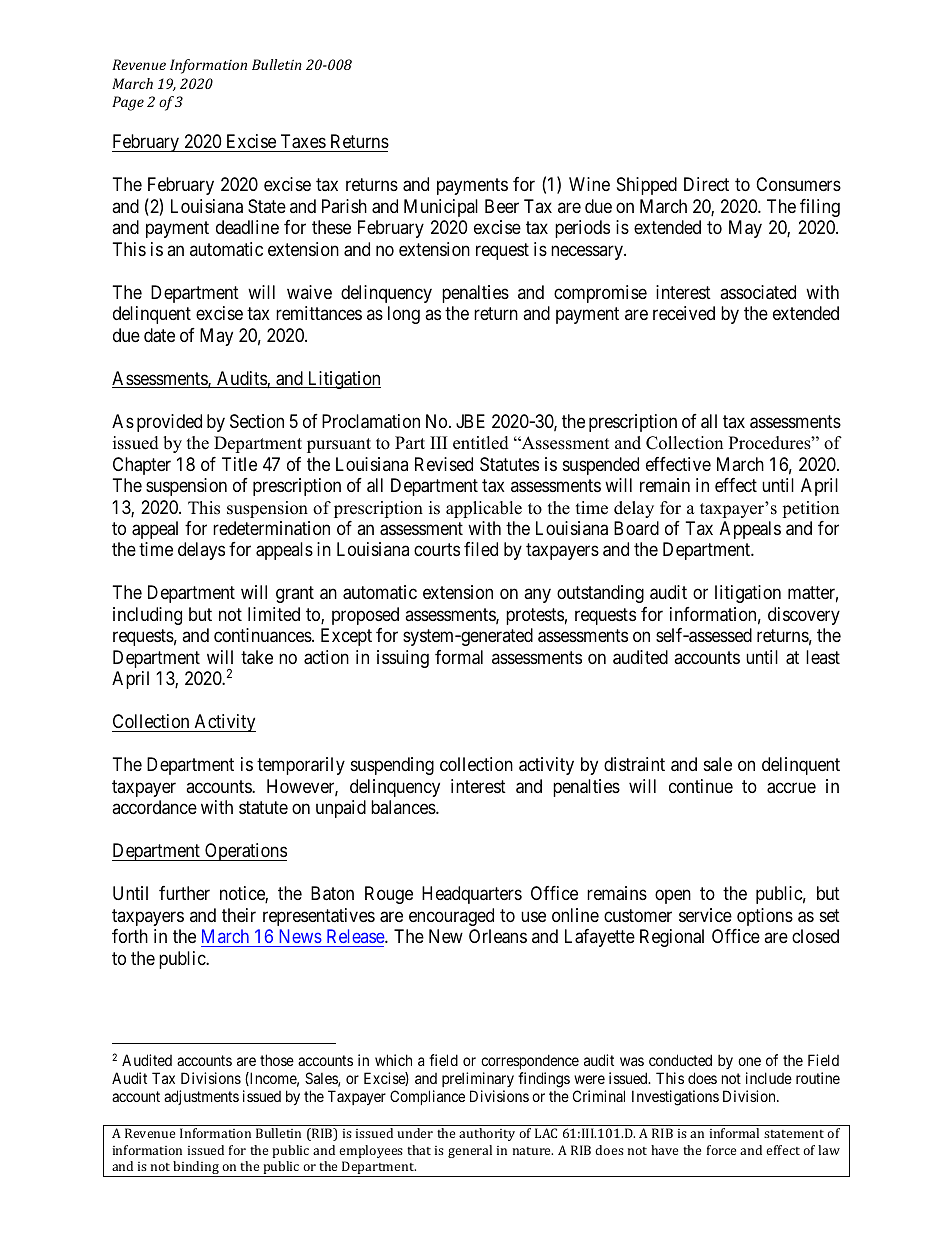 Image resolution: width=952 pixels, height=1233 pixels. Describe the element at coordinates (502, 206) in the document. I see `Beer` at that location.
